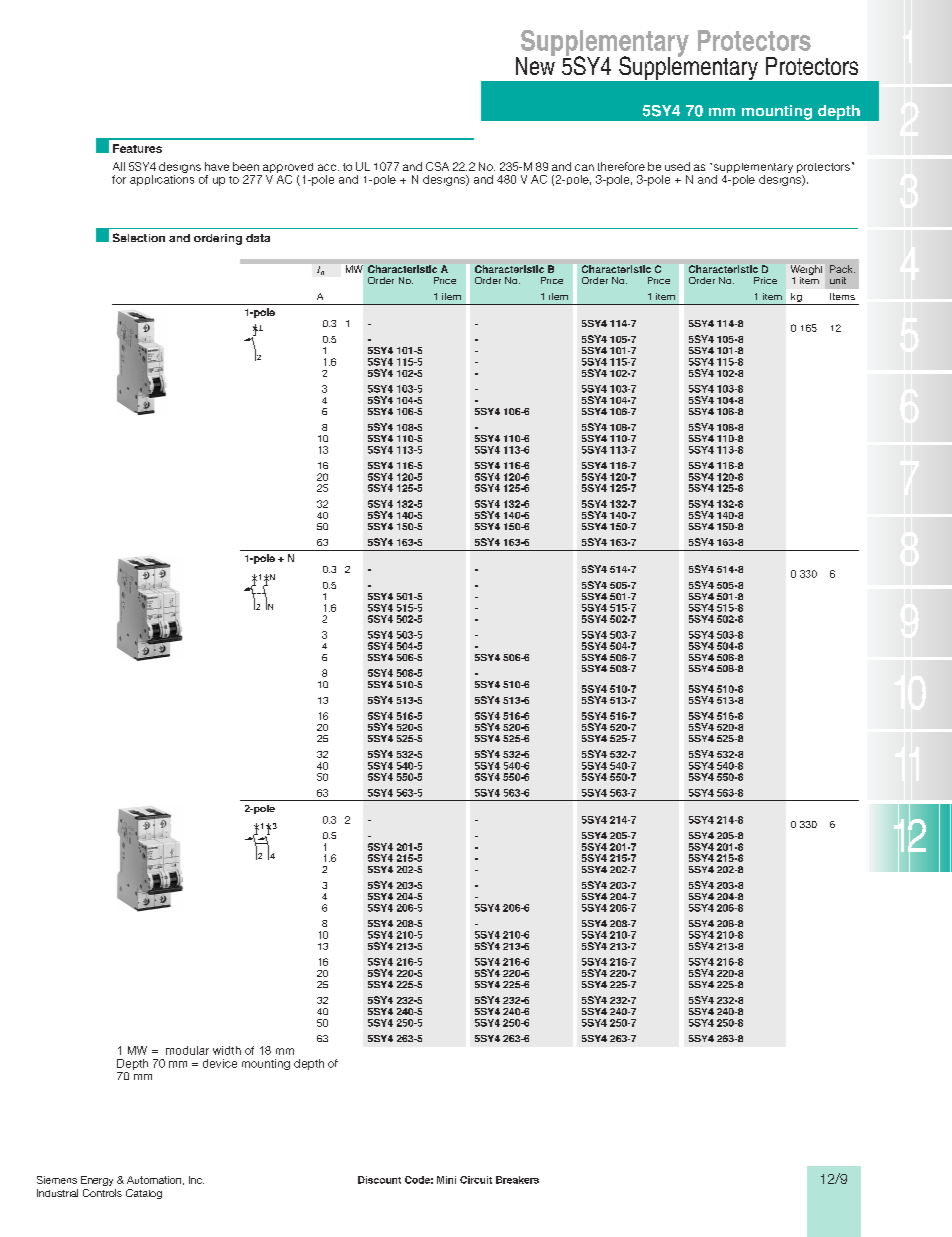 The height and width of the screenshot is (1237, 952). I want to click on CSA, so click(437, 166).
